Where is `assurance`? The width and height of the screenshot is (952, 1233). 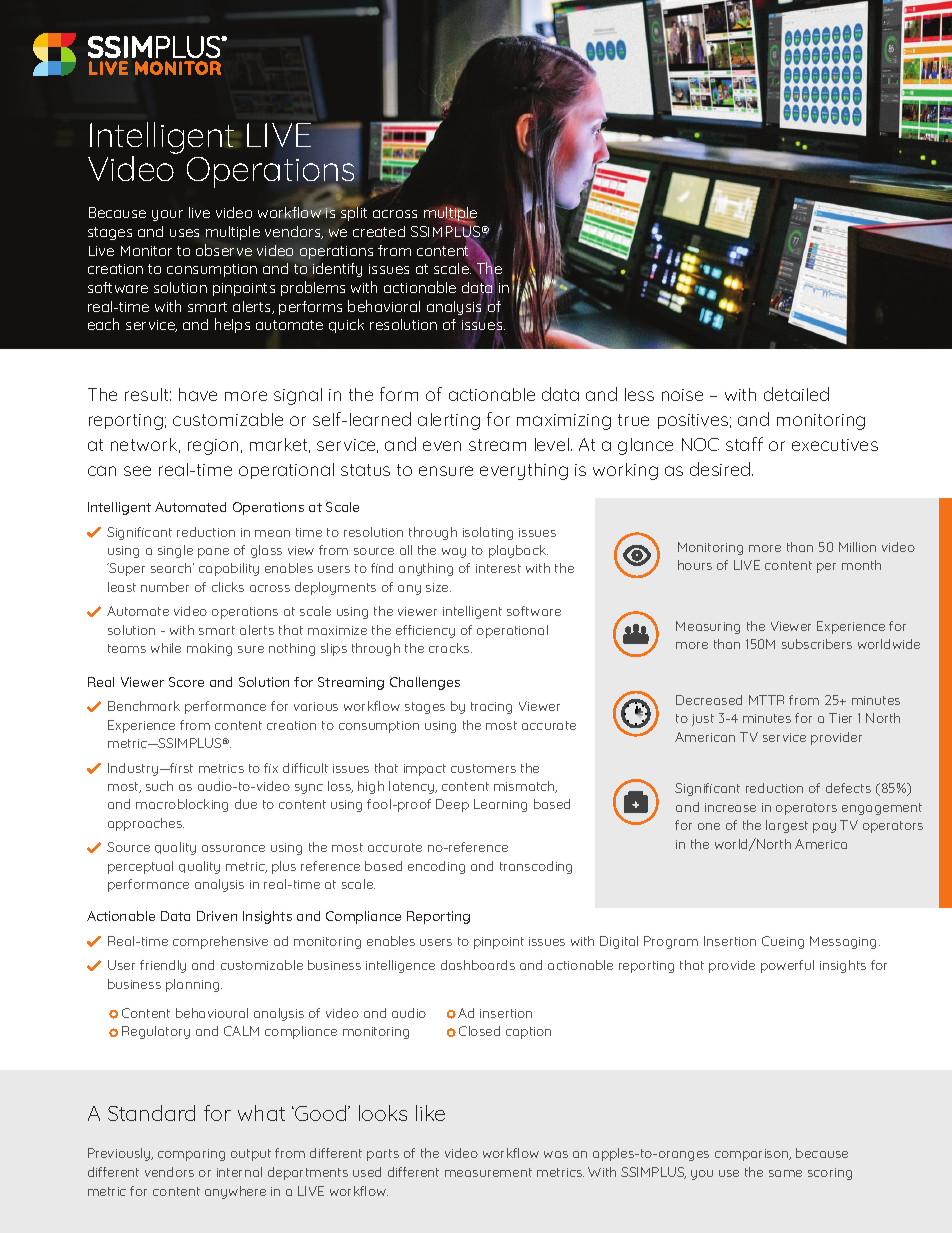 assurance is located at coordinates (233, 848).
